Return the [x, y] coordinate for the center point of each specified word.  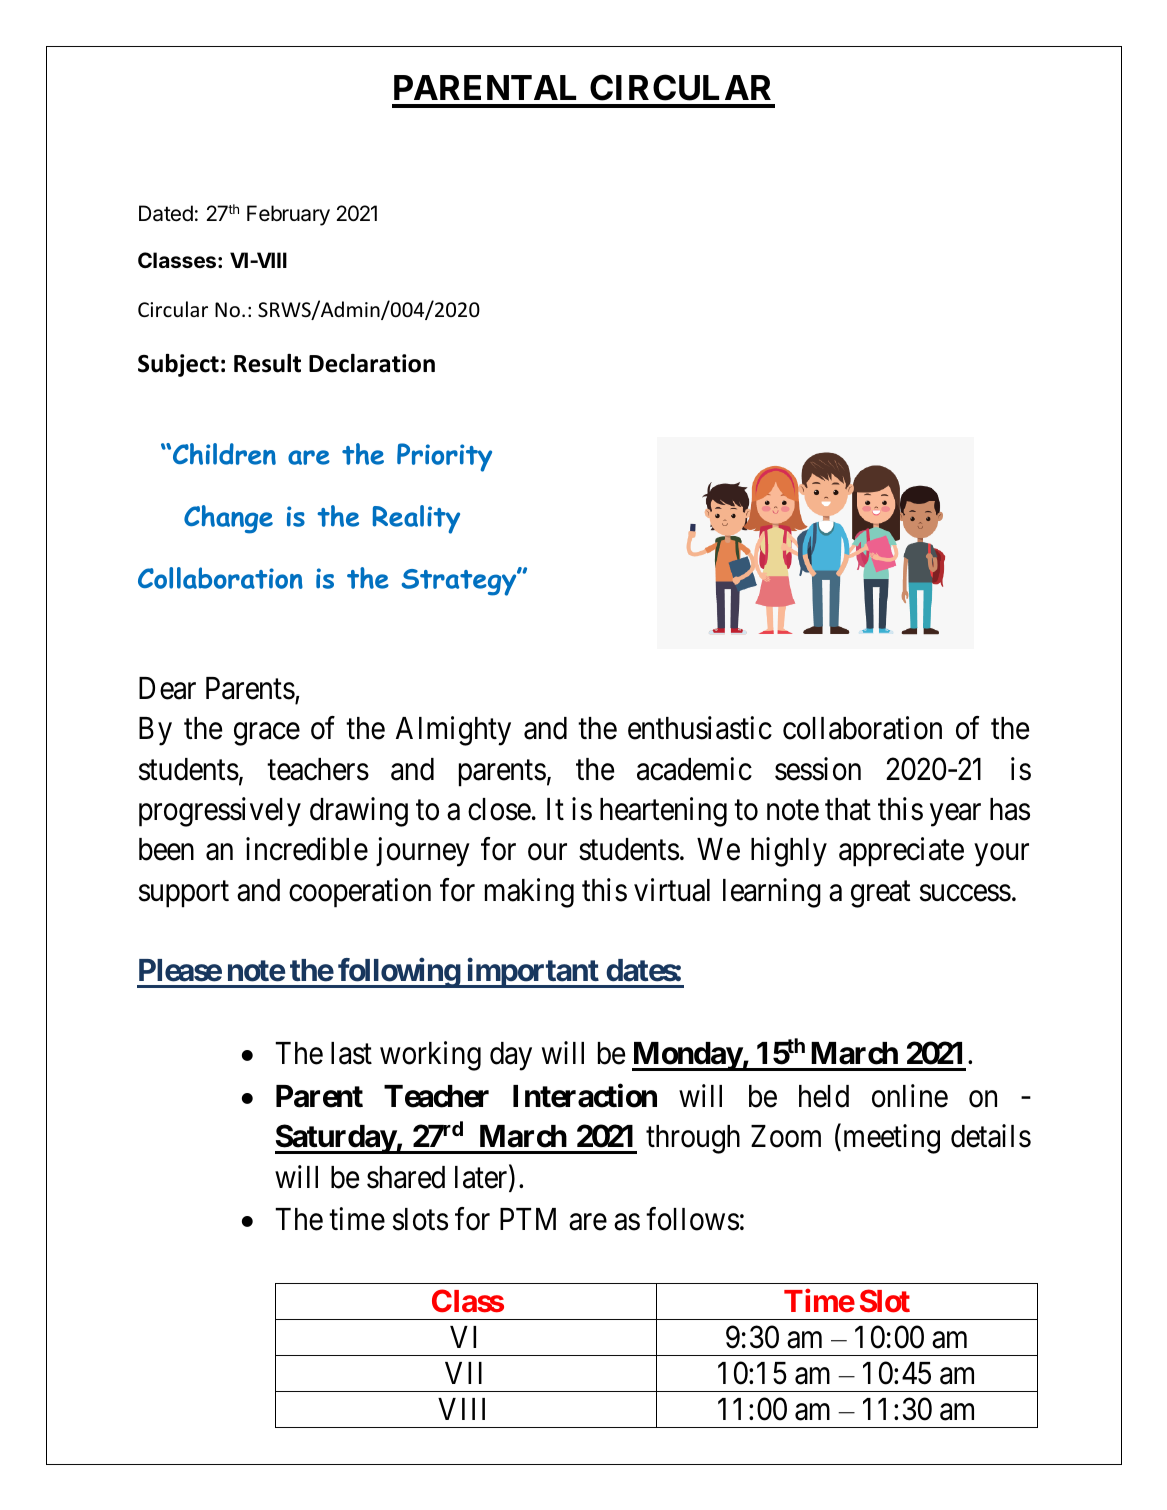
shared [406, 1177]
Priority [444, 457]
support [184, 894]
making [529, 893]
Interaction [585, 1096]
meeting [892, 1139]
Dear [167, 688]
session [818, 769]
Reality [416, 519]
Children [224, 454]
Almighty [453, 731]
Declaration [372, 363]
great [881, 894]
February [288, 215]
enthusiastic [700, 728]
